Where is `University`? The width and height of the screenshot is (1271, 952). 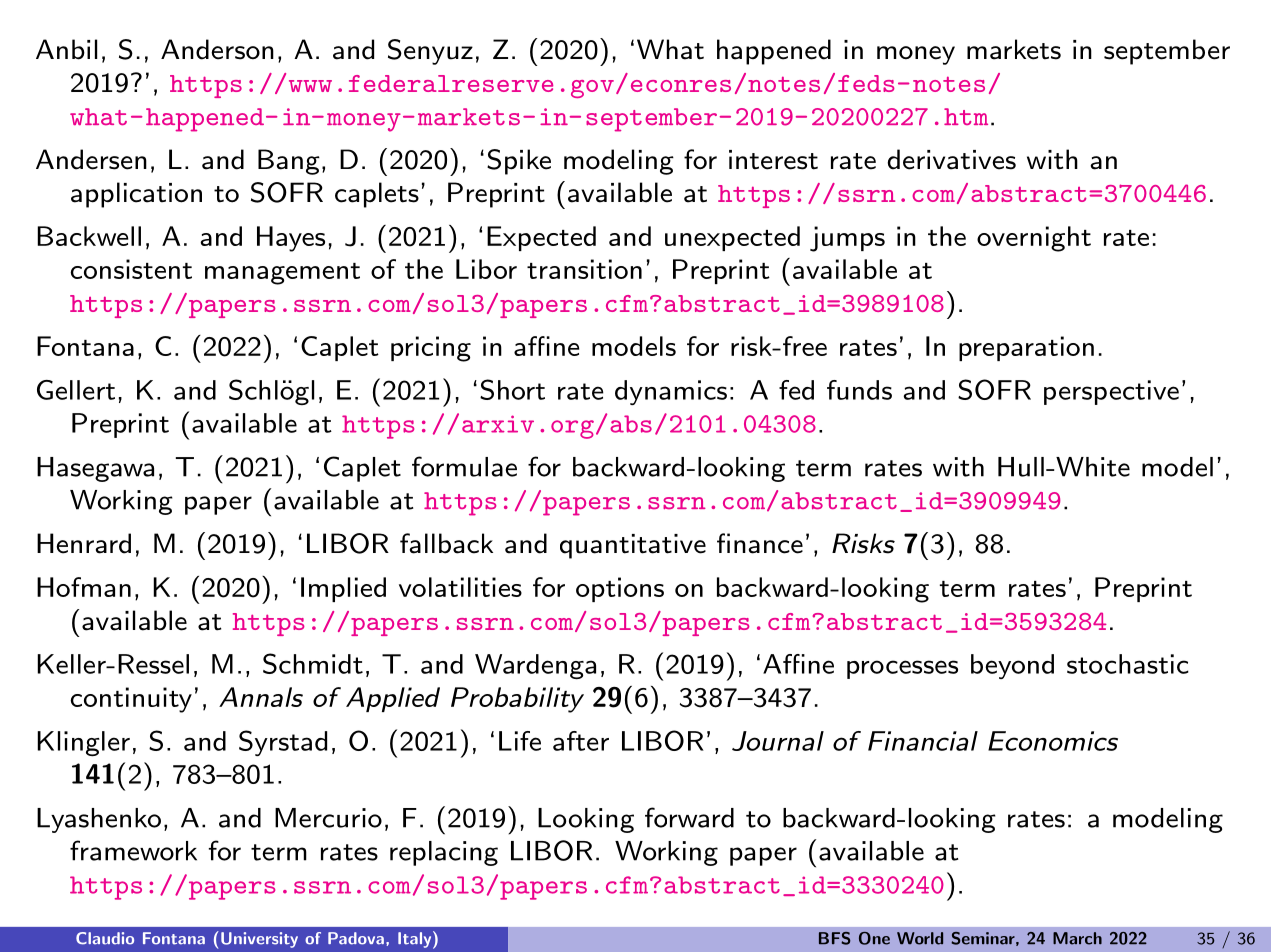
University is located at coordinates (259, 940).
